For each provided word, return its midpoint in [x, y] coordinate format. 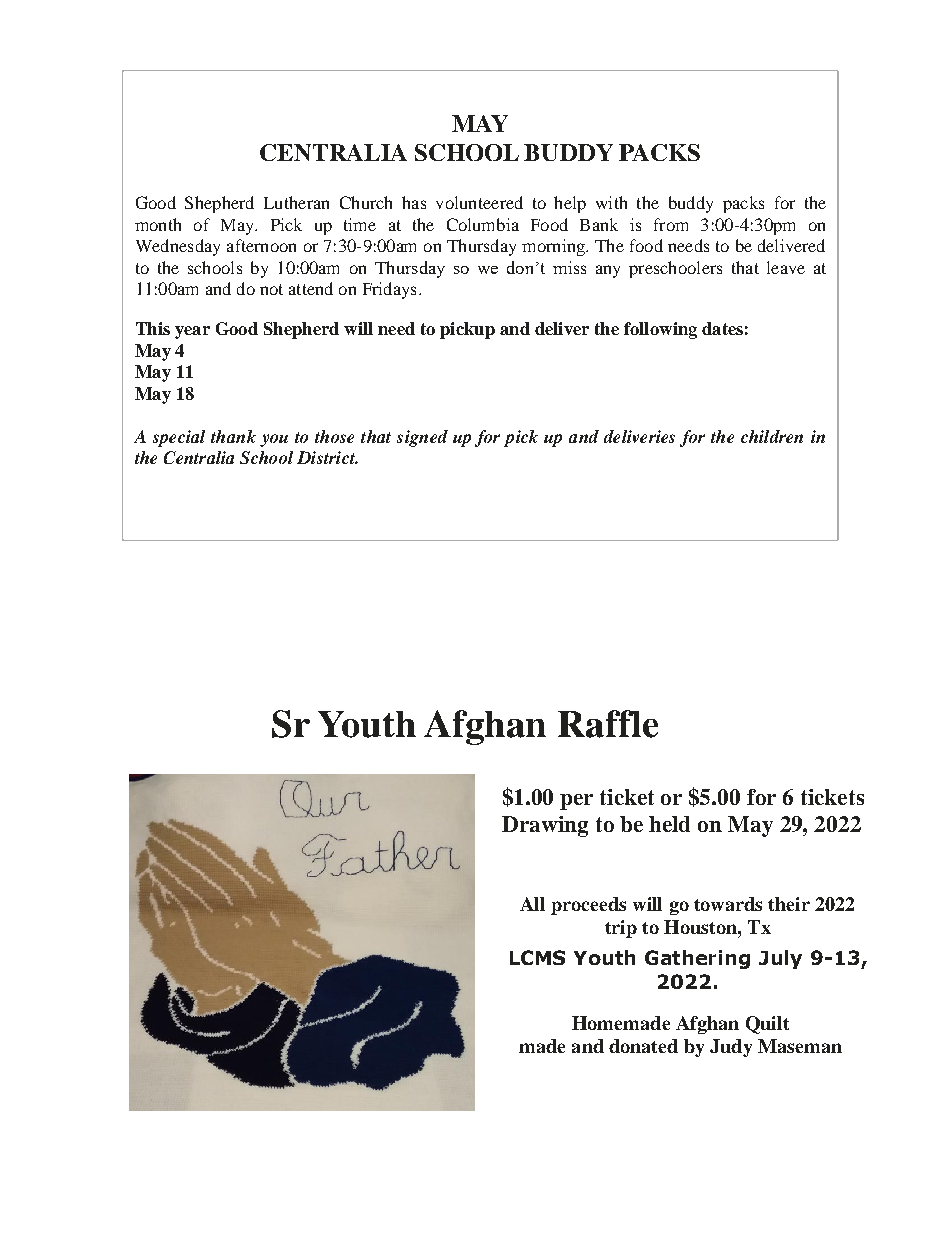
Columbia [483, 224]
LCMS [537, 957]
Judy [731, 1048]
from [671, 224]
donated [643, 1046]
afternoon [261, 245]
